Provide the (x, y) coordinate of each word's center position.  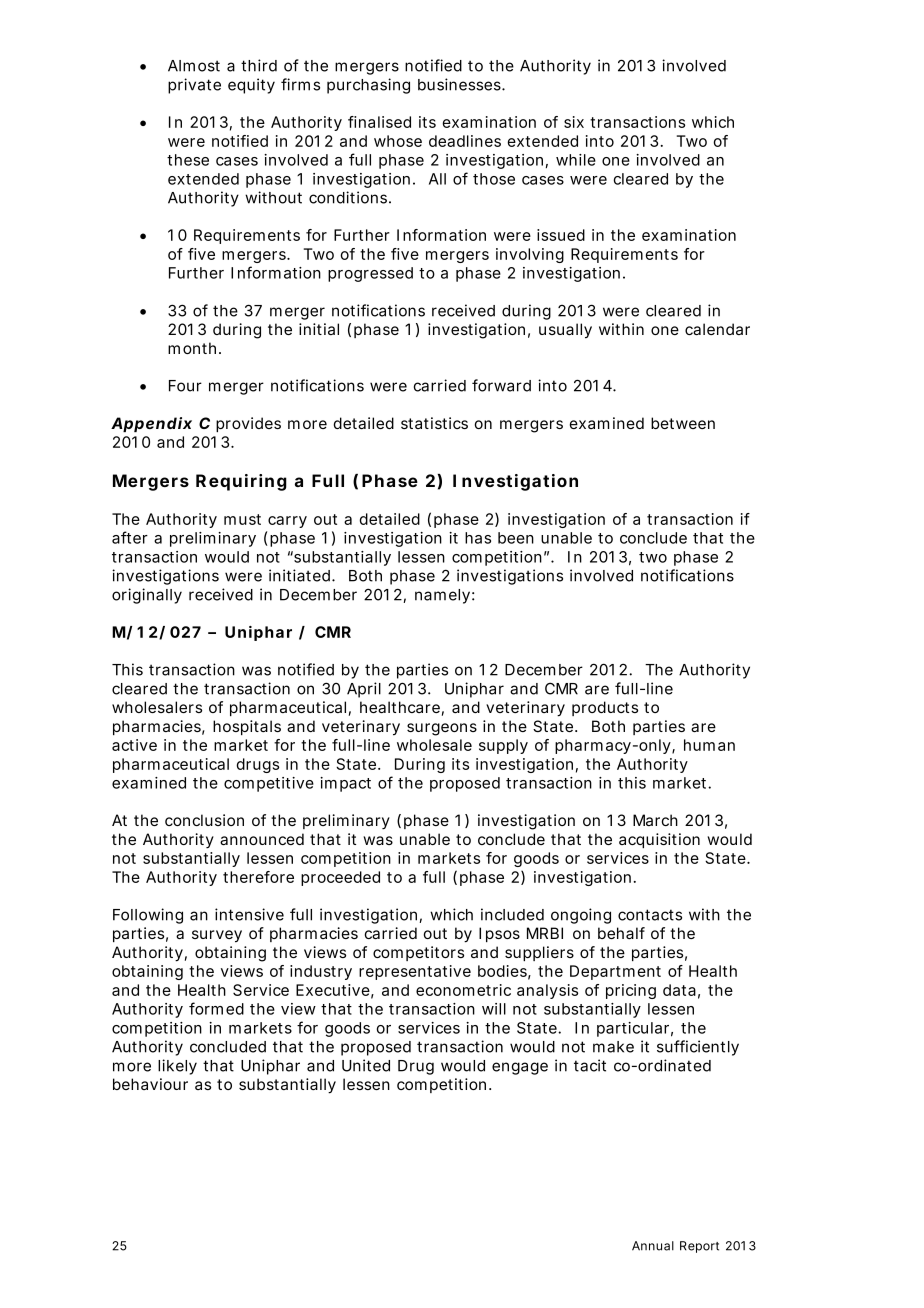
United (366, 1065)
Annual (653, 1246)
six (574, 122)
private (194, 86)
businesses (460, 84)
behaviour (150, 1084)
